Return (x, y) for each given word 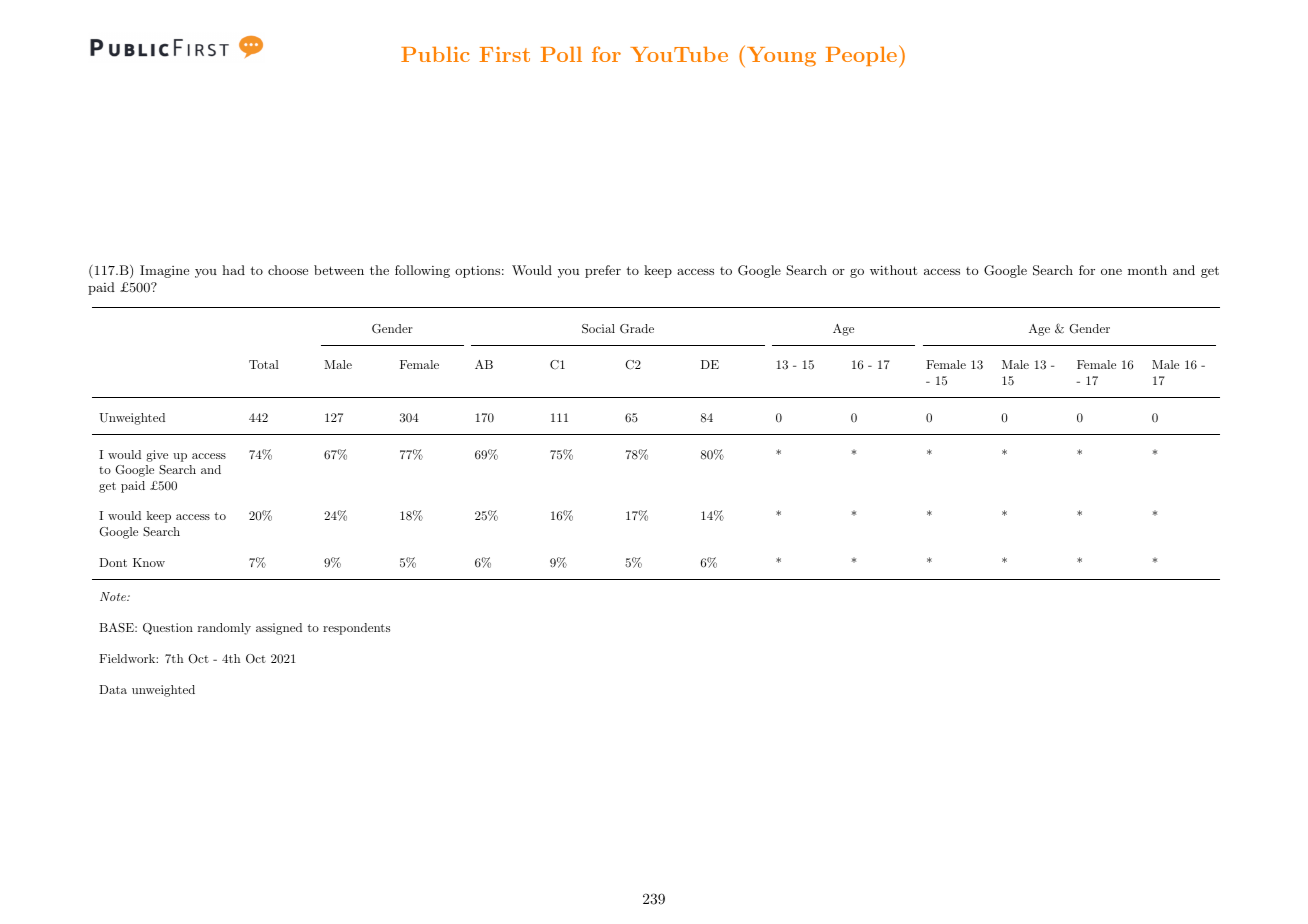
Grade (637, 329)
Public (435, 54)
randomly (224, 629)
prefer (603, 271)
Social (598, 329)
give (157, 456)
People (861, 56)
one (1111, 272)
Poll (561, 54)
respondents (356, 629)
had (233, 270)
